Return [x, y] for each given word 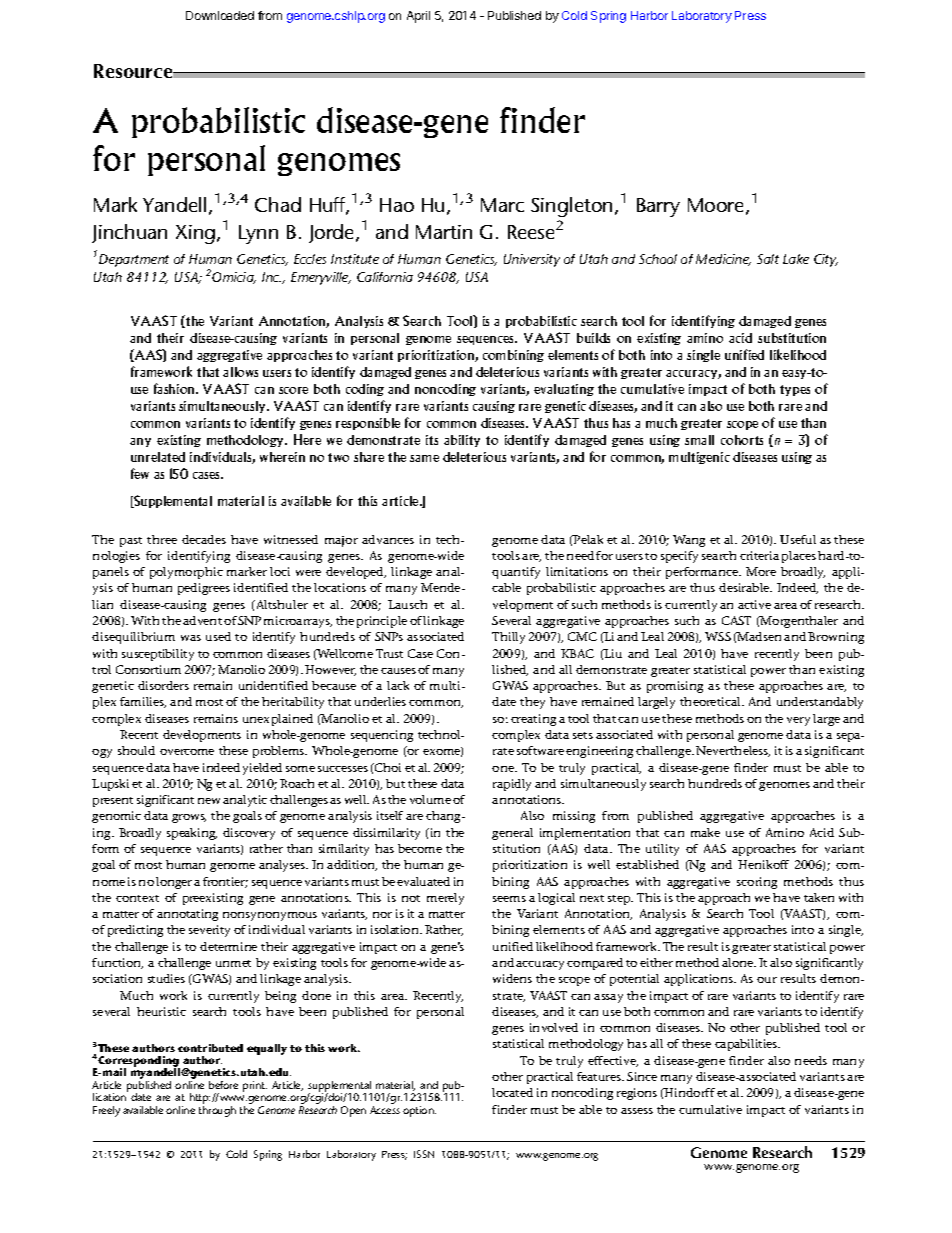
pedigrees [204, 589]
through [217, 1111]
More [761, 571]
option [419, 1111]
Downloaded [220, 15]
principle [382, 622]
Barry [658, 207]
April [418, 17]
